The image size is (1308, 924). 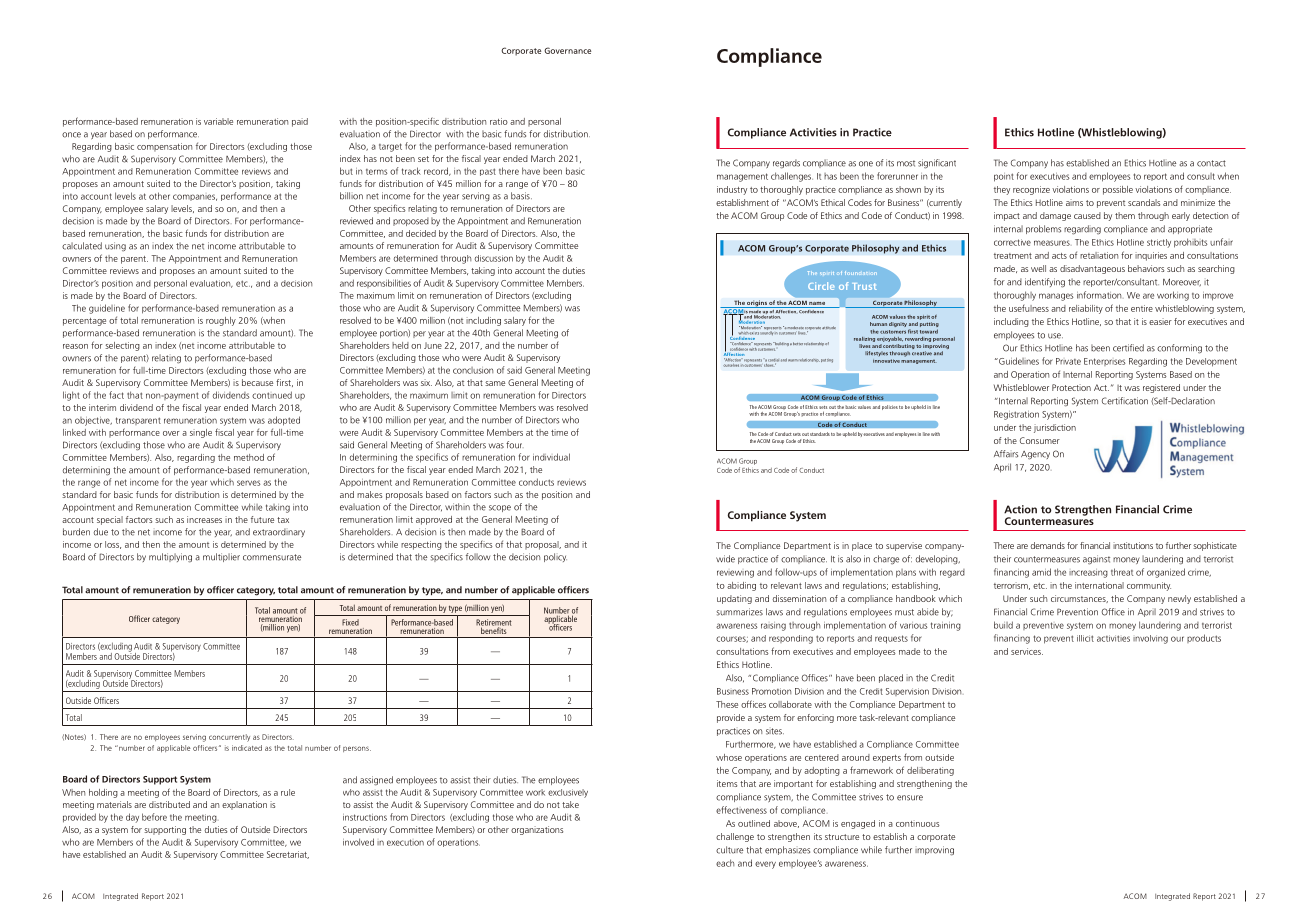 I want to click on serves, so click(x=249, y=483).
